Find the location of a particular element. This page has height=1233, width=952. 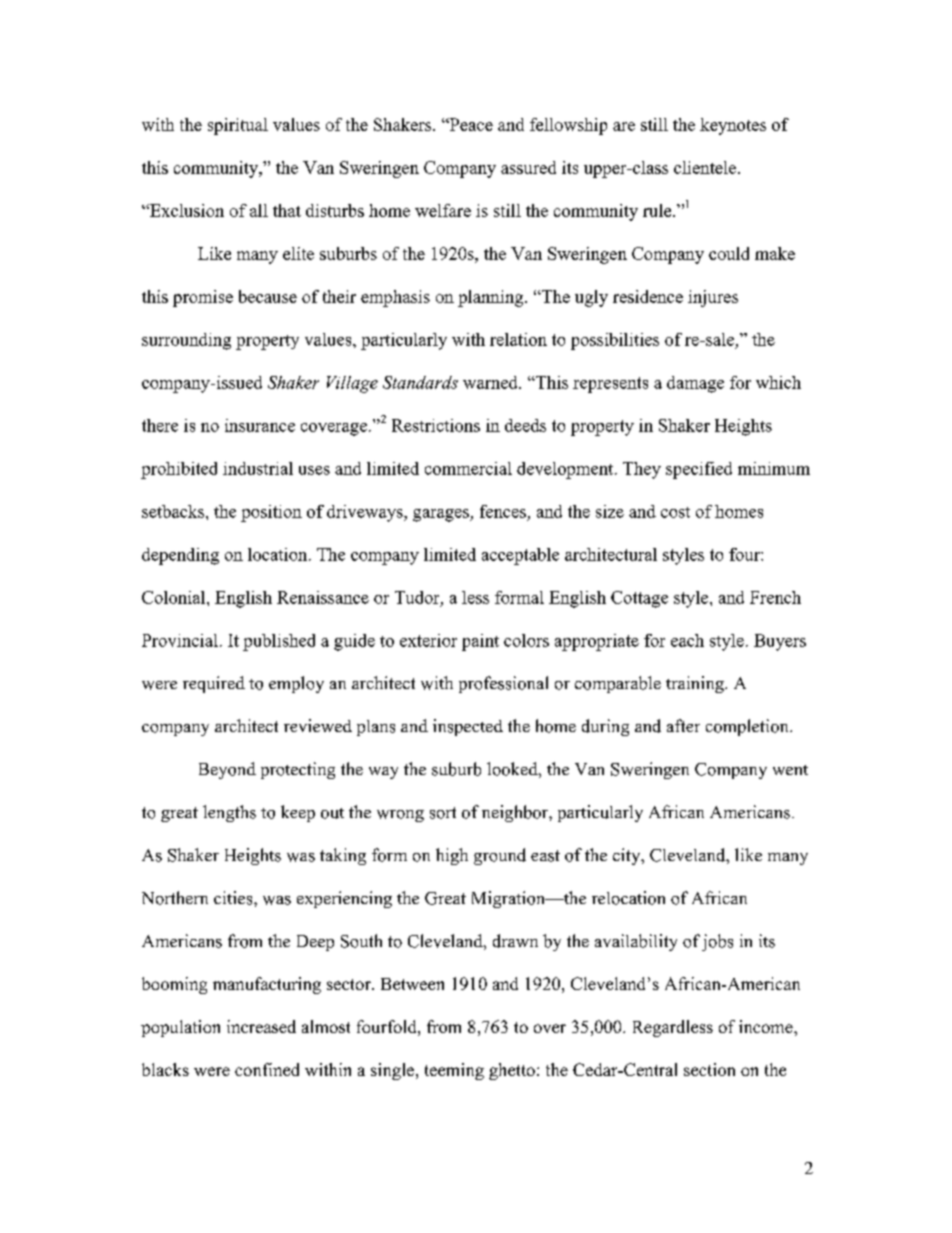

assured is located at coordinates (528, 167).
